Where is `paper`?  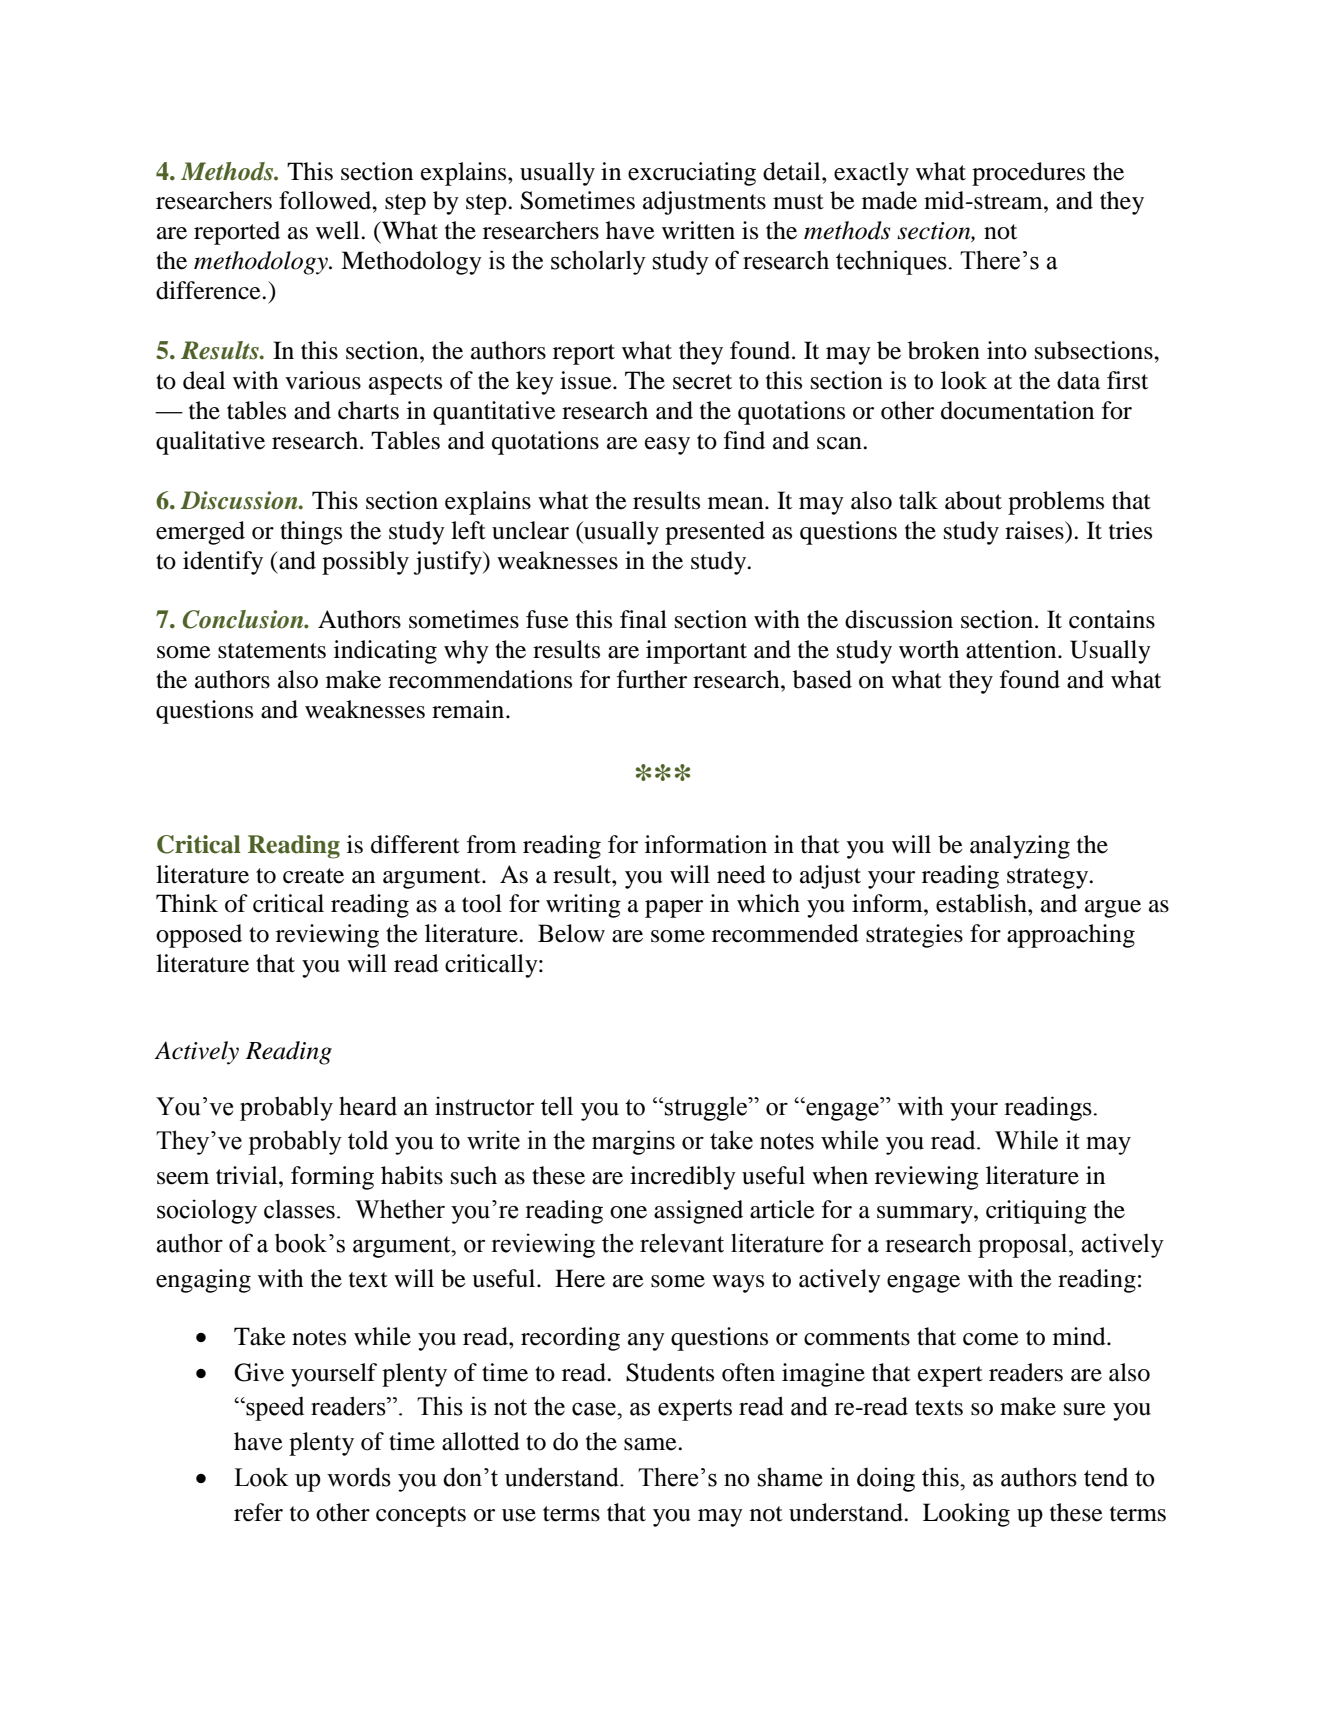
paper is located at coordinates (674, 909).
